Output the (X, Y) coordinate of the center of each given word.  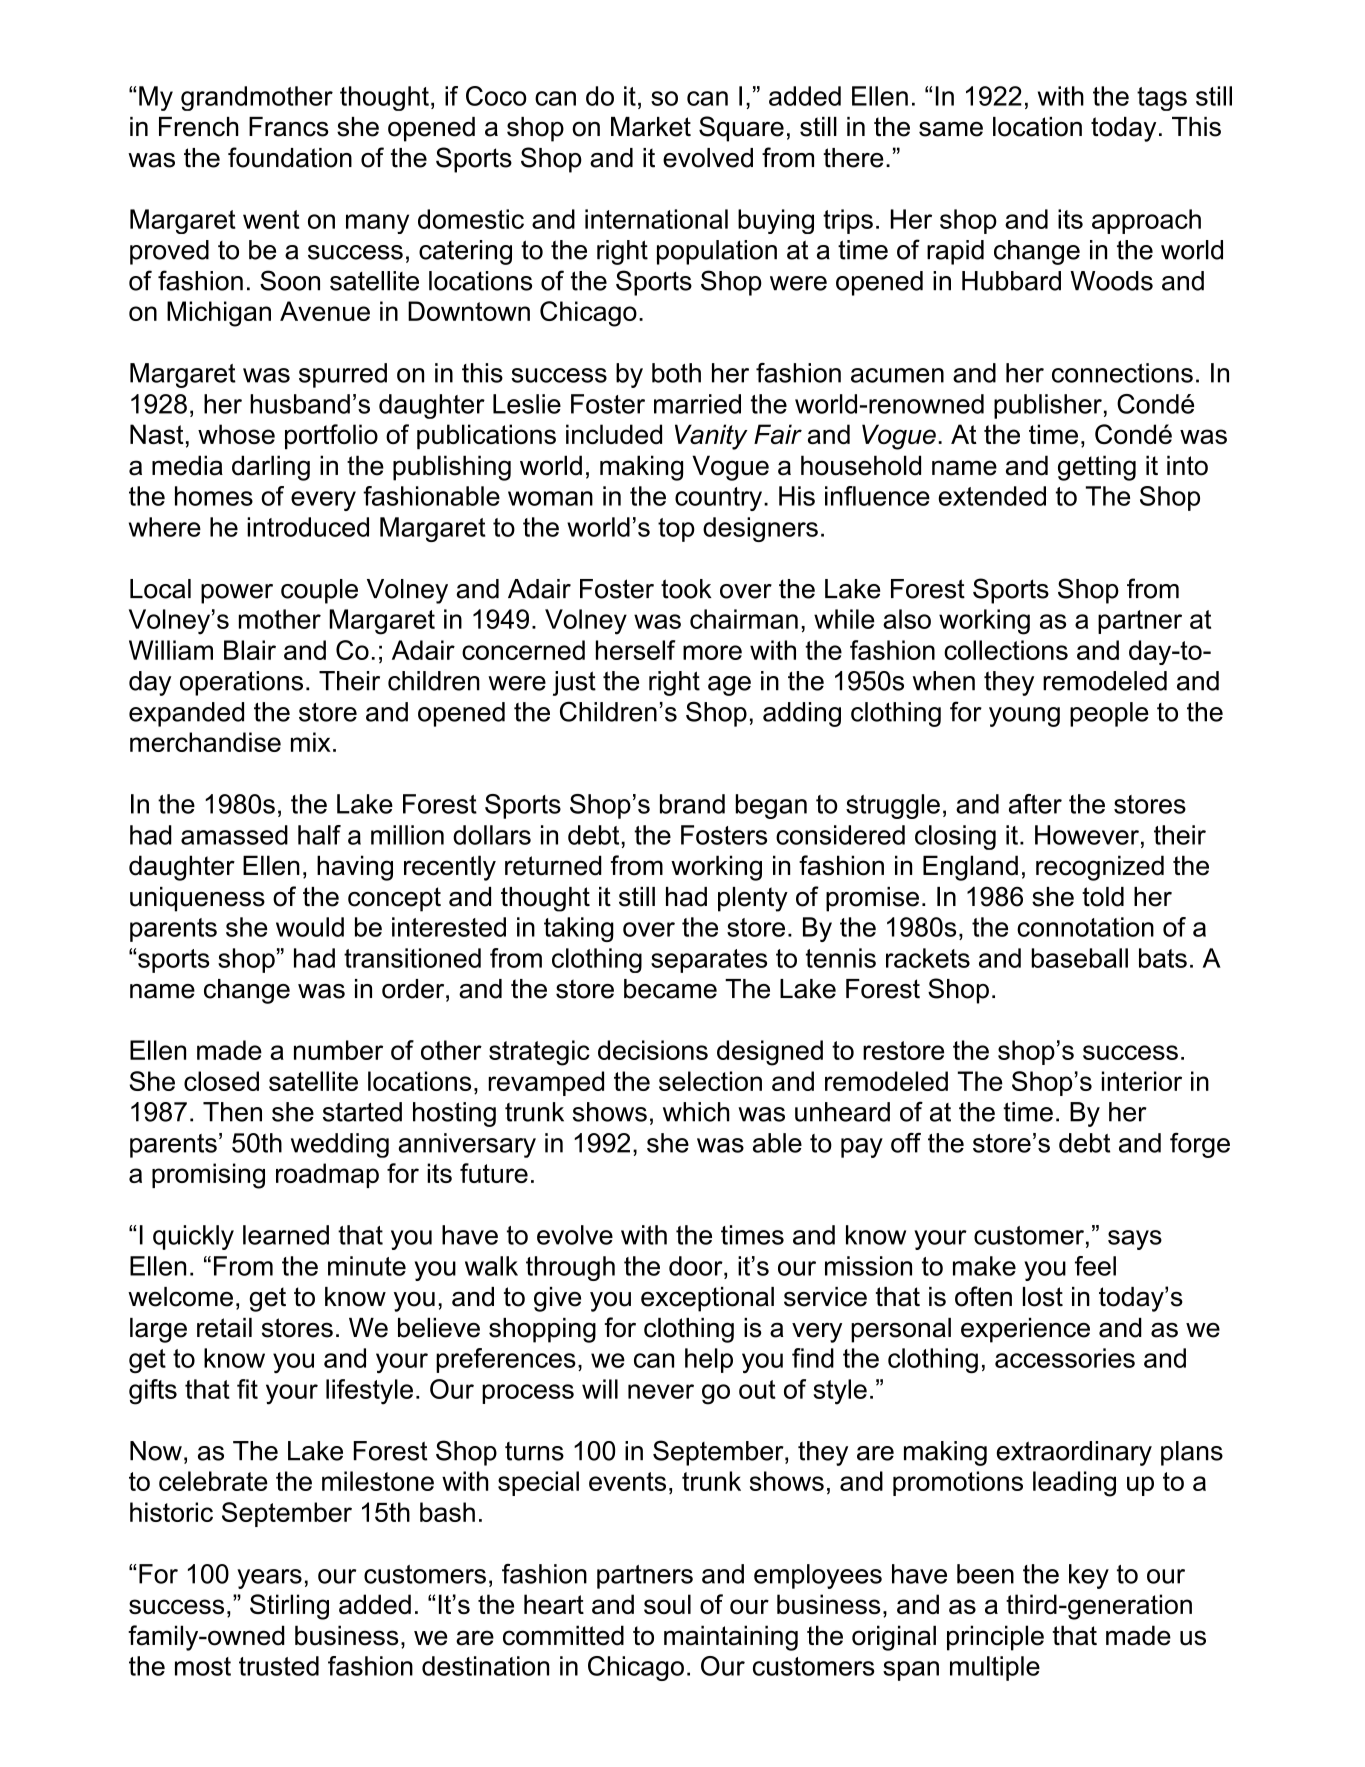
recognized (1100, 868)
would (310, 927)
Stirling (289, 1607)
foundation (290, 157)
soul (667, 1604)
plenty (753, 899)
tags (1162, 99)
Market (651, 127)
